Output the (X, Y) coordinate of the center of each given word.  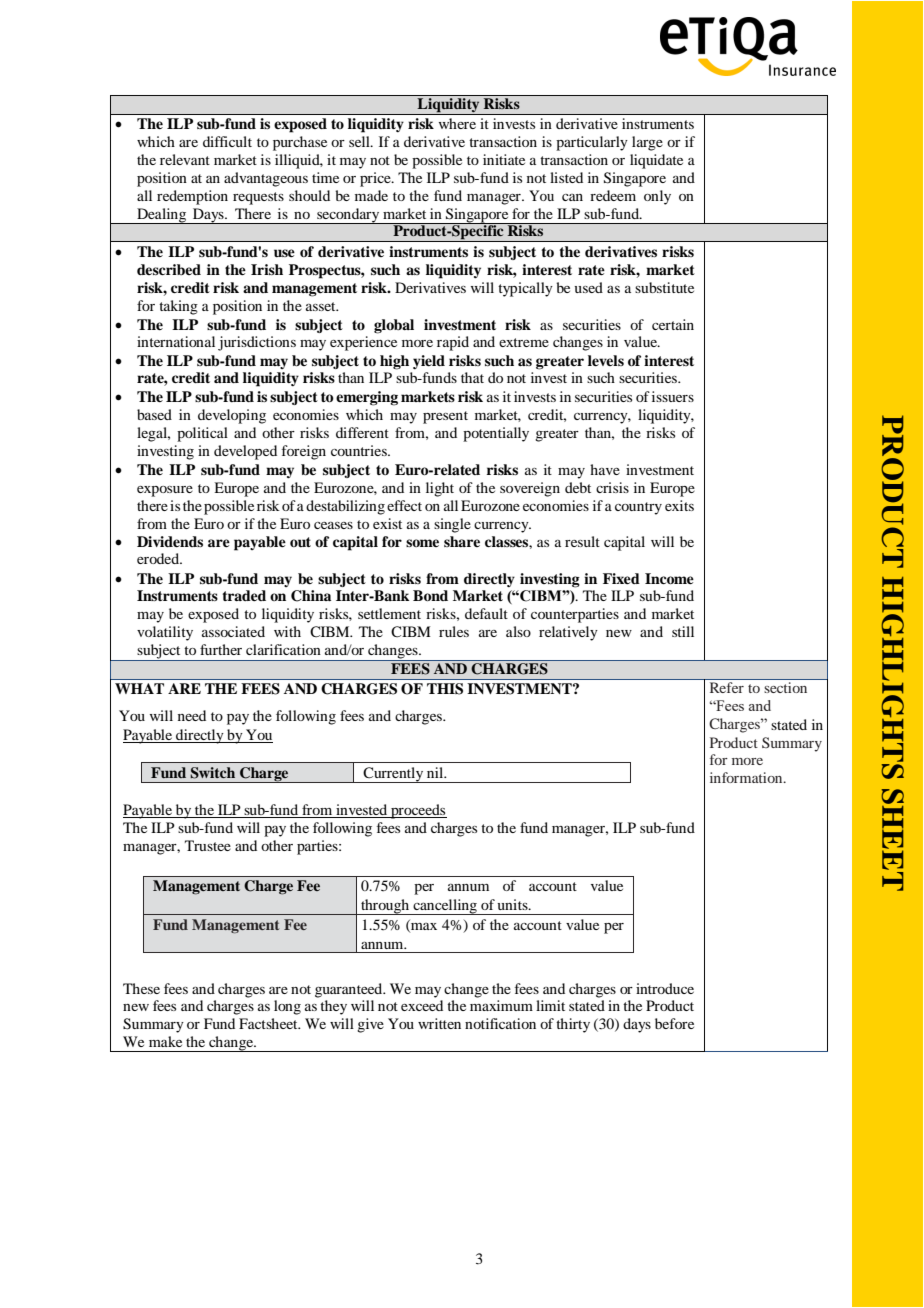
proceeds (418, 811)
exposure (165, 491)
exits (679, 505)
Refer (727, 687)
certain (673, 324)
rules (454, 631)
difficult (227, 141)
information (747, 777)
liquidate (656, 161)
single (452, 525)
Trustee (208, 845)
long (287, 1007)
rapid (453, 343)
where (457, 123)
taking (178, 307)
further (221, 649)
